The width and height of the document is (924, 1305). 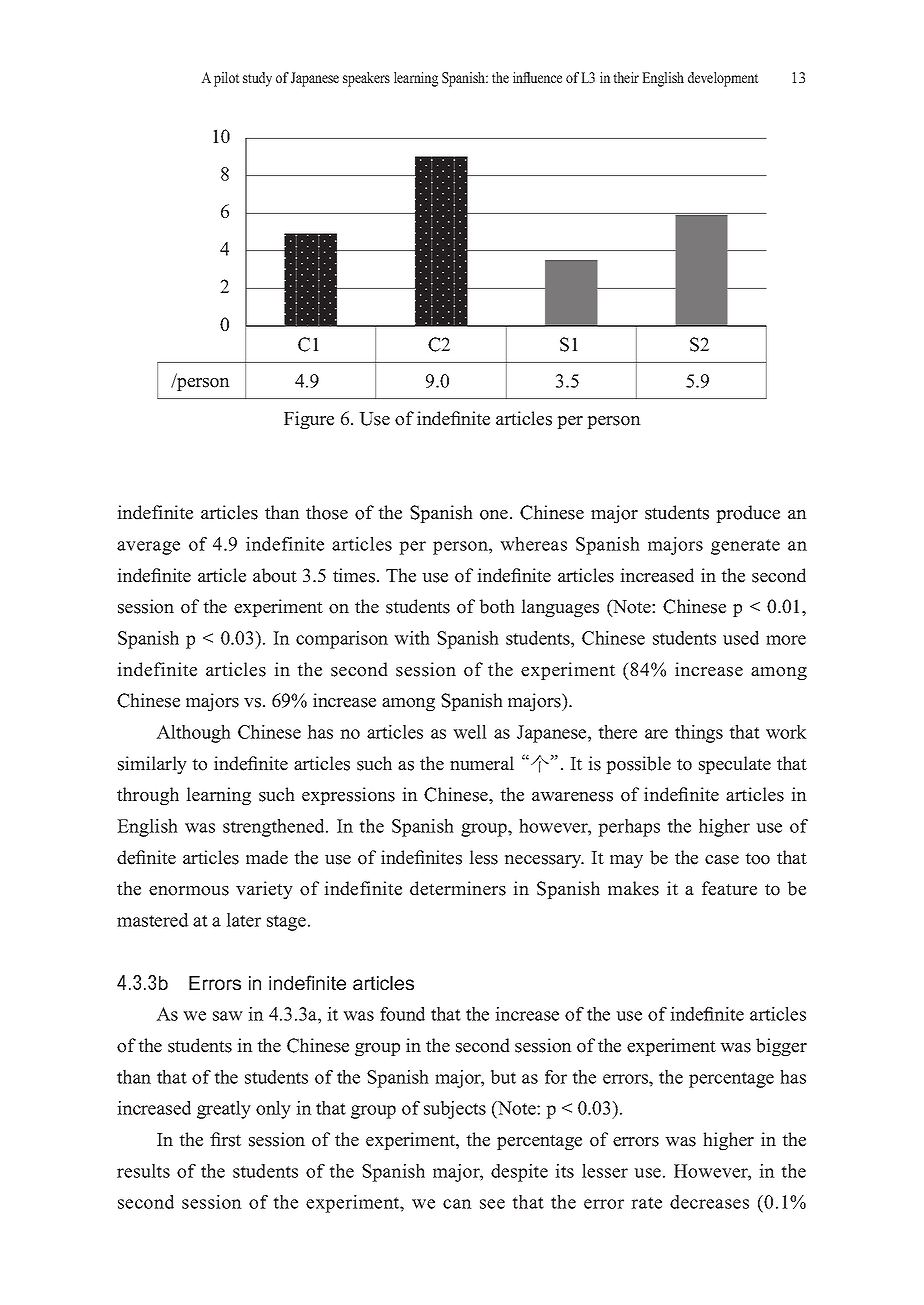 I want to click on about, so click(x=275, y=575).
